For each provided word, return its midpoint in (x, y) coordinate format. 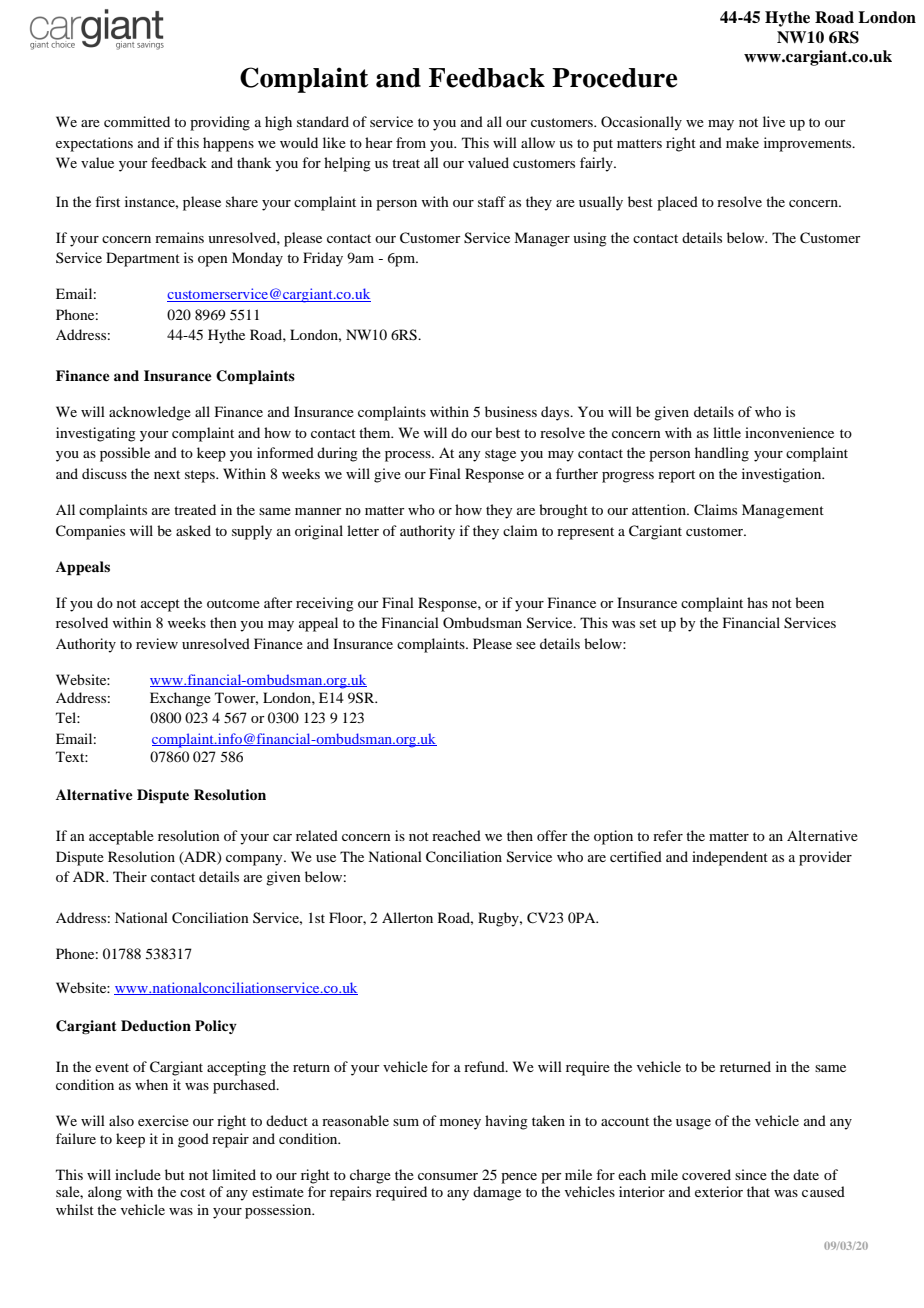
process (409, 456)
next (167, 474)
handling (722, 454)
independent (730, 858)
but (175, 1174)
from (411, 142)
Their (130, 876)
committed (137, 121)
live (774, 121)
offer (552, 835)
